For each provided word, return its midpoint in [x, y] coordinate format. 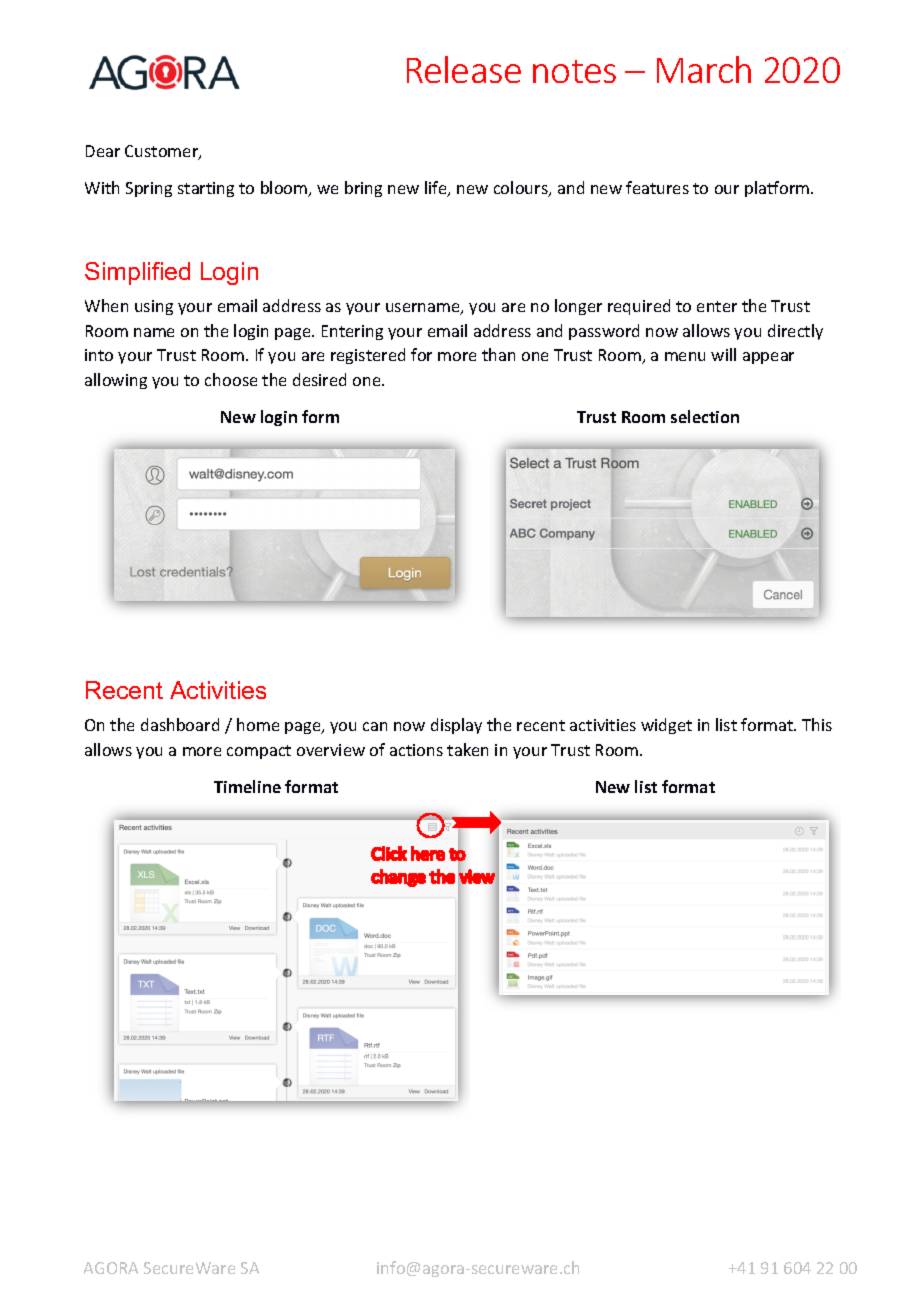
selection [705, 416]
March [704, 69]
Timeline [247, 786]
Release [464, 69]
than [498, 354]
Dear [103, 151]
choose [231, 379]
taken [467, 749]
